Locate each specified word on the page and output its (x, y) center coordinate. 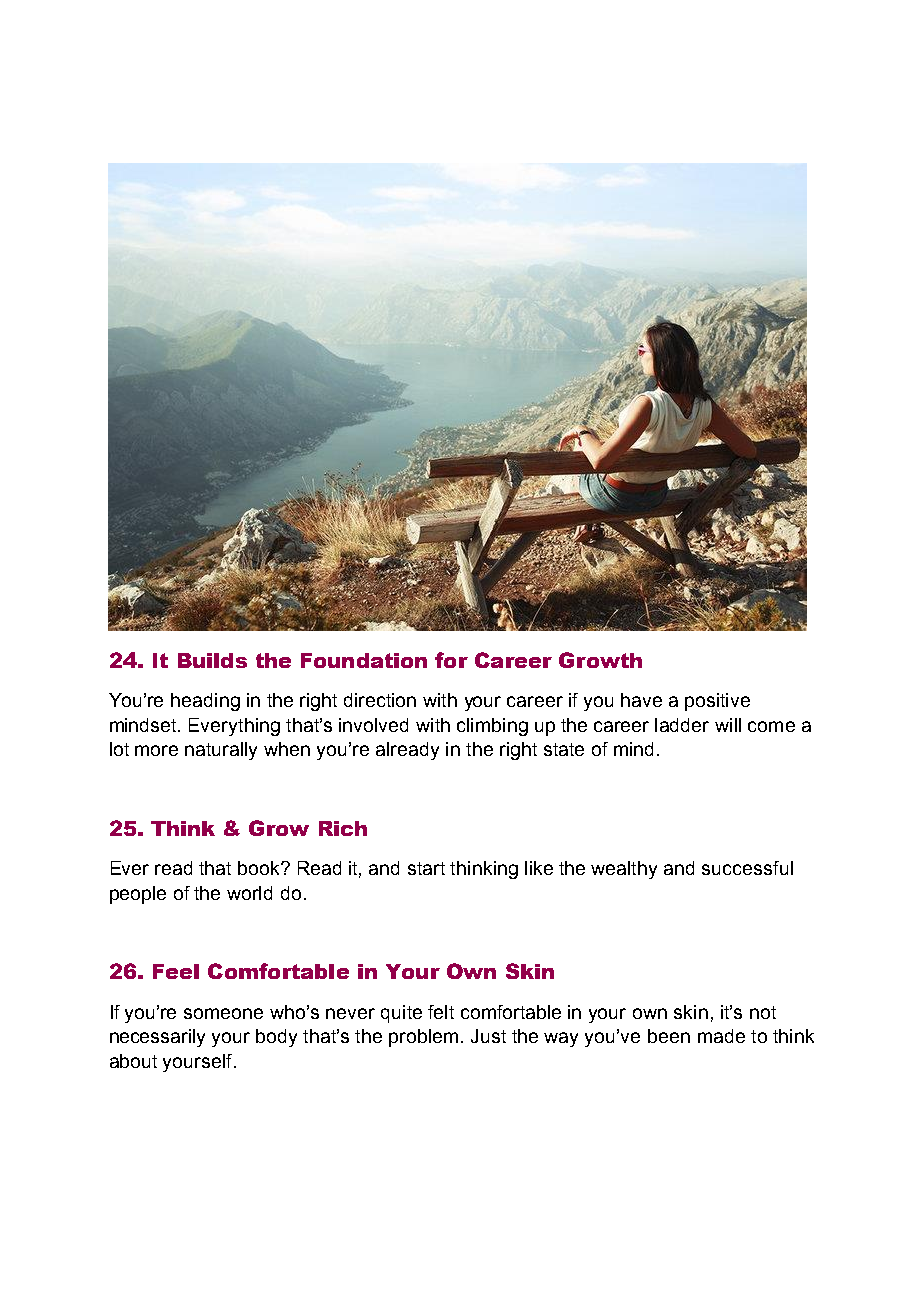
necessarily (157, 1038)
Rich (343, 828)
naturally (221, 751)
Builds (212, 660)
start (426, 868)
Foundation (364, 660)
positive (717, 702)
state (564, 749)
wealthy (624, 870)
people (138, 895)
